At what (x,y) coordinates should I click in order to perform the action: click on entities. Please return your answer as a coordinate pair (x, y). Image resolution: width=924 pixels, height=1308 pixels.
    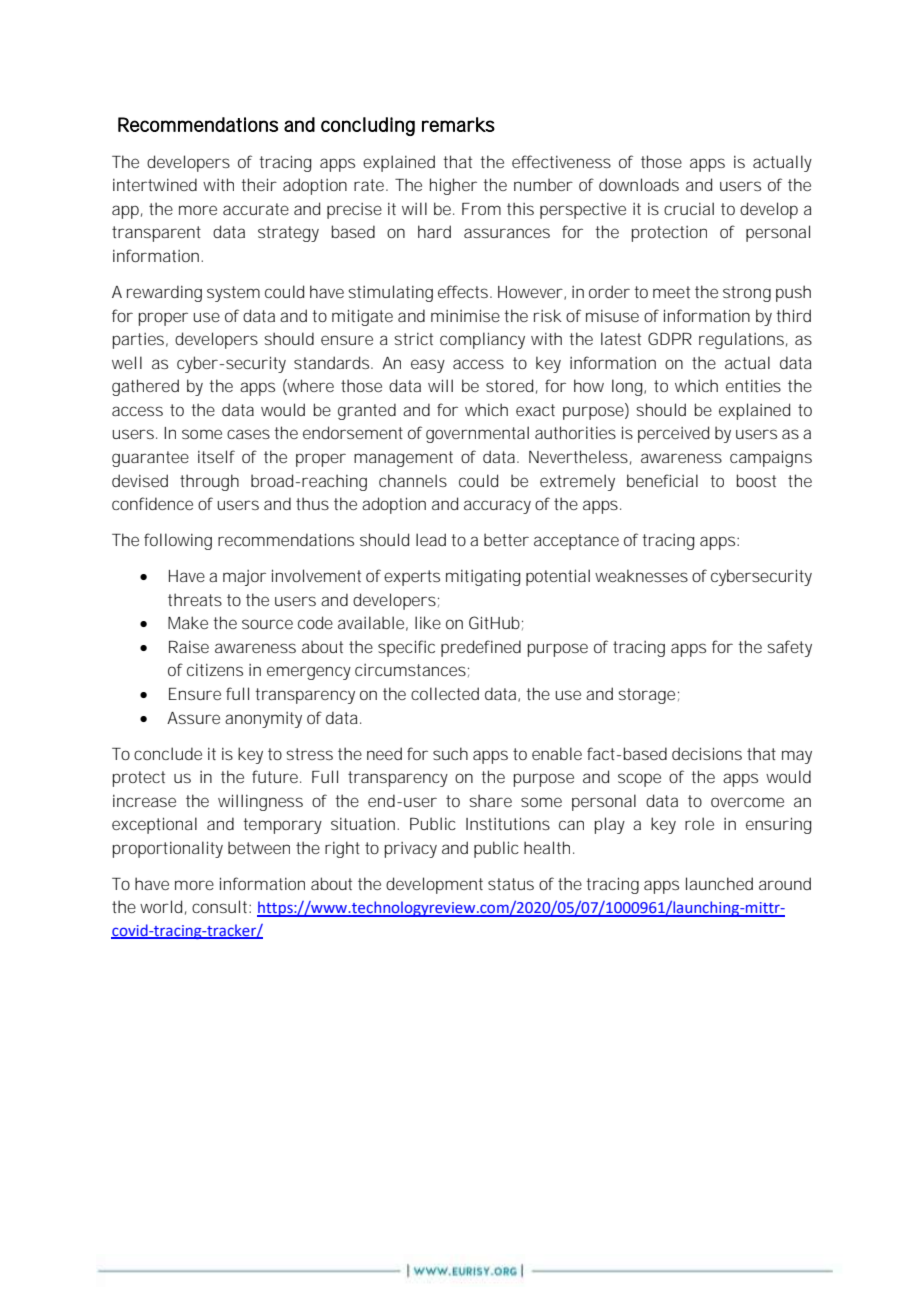
    Looking at the image, I should click on (753, 386).
